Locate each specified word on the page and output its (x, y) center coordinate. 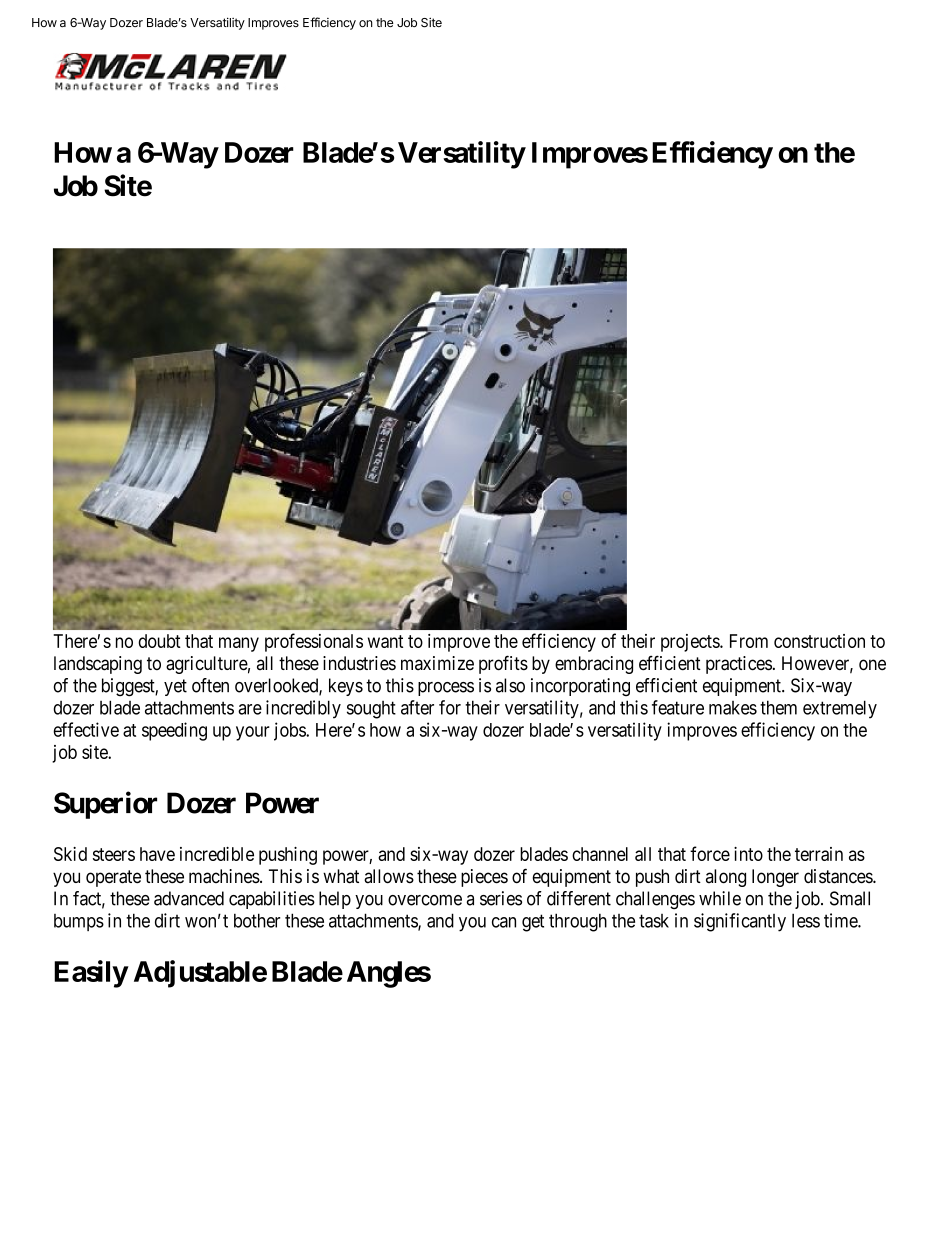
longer (775, 878)
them (778, 707)
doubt (159, 641)
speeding (174, 731)
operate (113, 878)
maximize (437, 663)
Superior (105, 805)
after (417, 707)
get (533, 923)
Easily (91, 974)
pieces (484, 878)
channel (600, 854)
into (748, 854)
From (749, 641)
